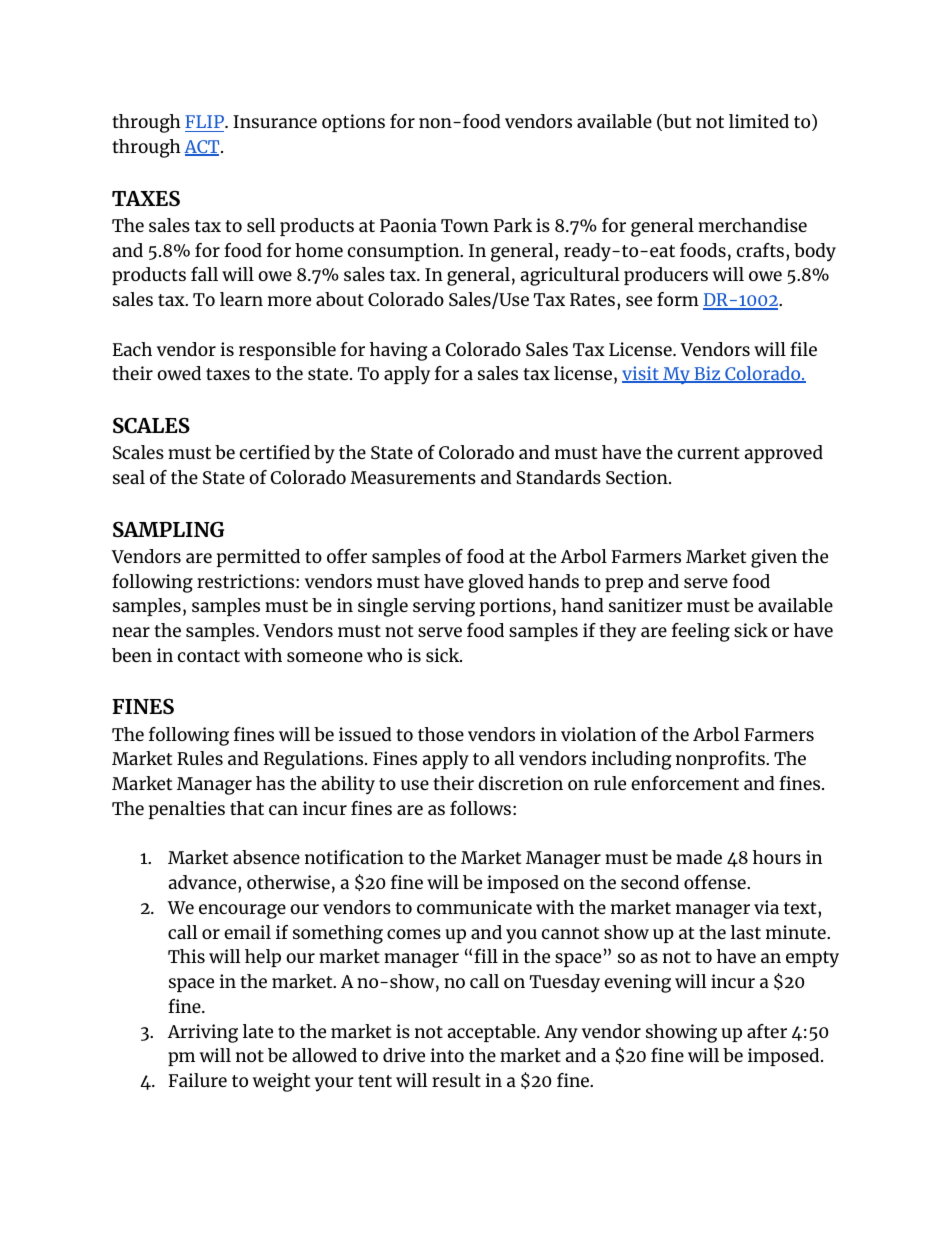  What do you see at coordinates (709, 453) in the screenshot?
I see `current` at bounding box center [709, 453].
